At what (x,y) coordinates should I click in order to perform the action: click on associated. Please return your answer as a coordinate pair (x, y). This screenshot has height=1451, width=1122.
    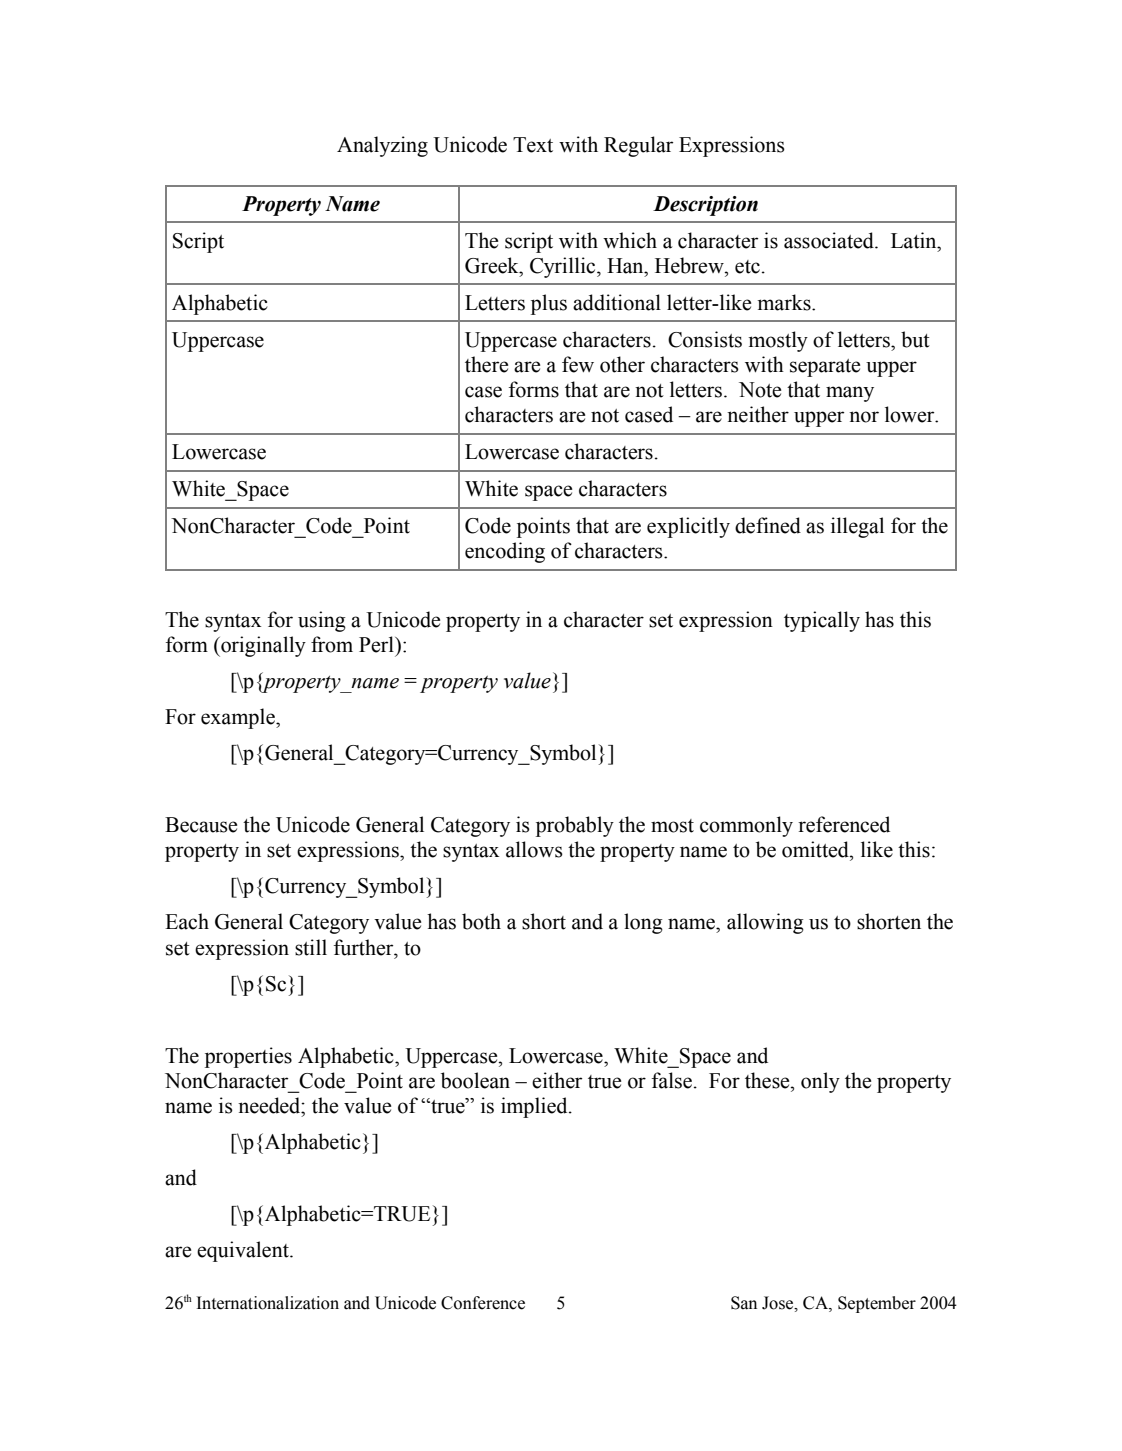
    Looking at the image, I should click on (830, 240).
